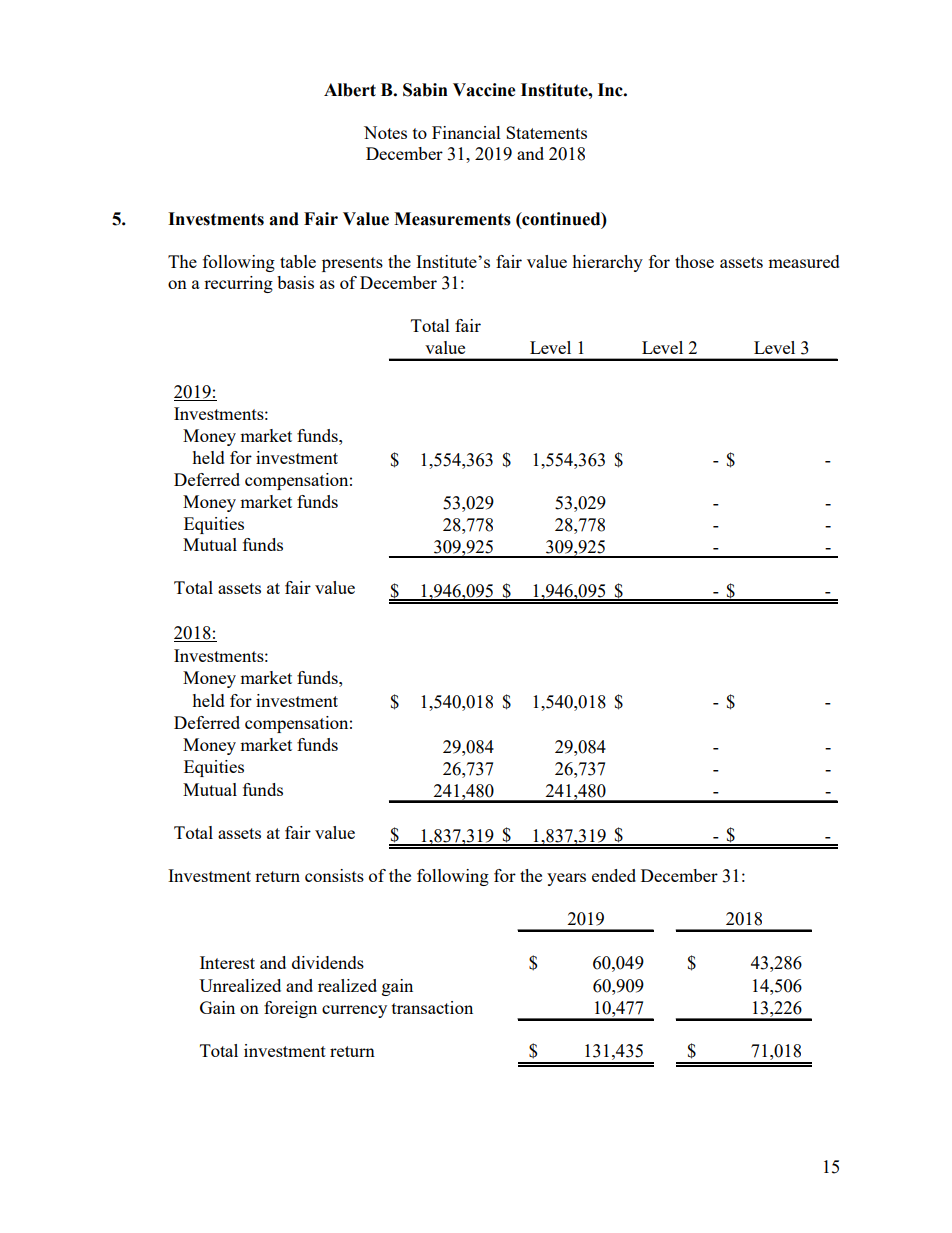 The image size is (952, 1233). What do you see at coordinates (295, 282) in the screenshot?
I see `basis` at bounding box center [295, 282].
